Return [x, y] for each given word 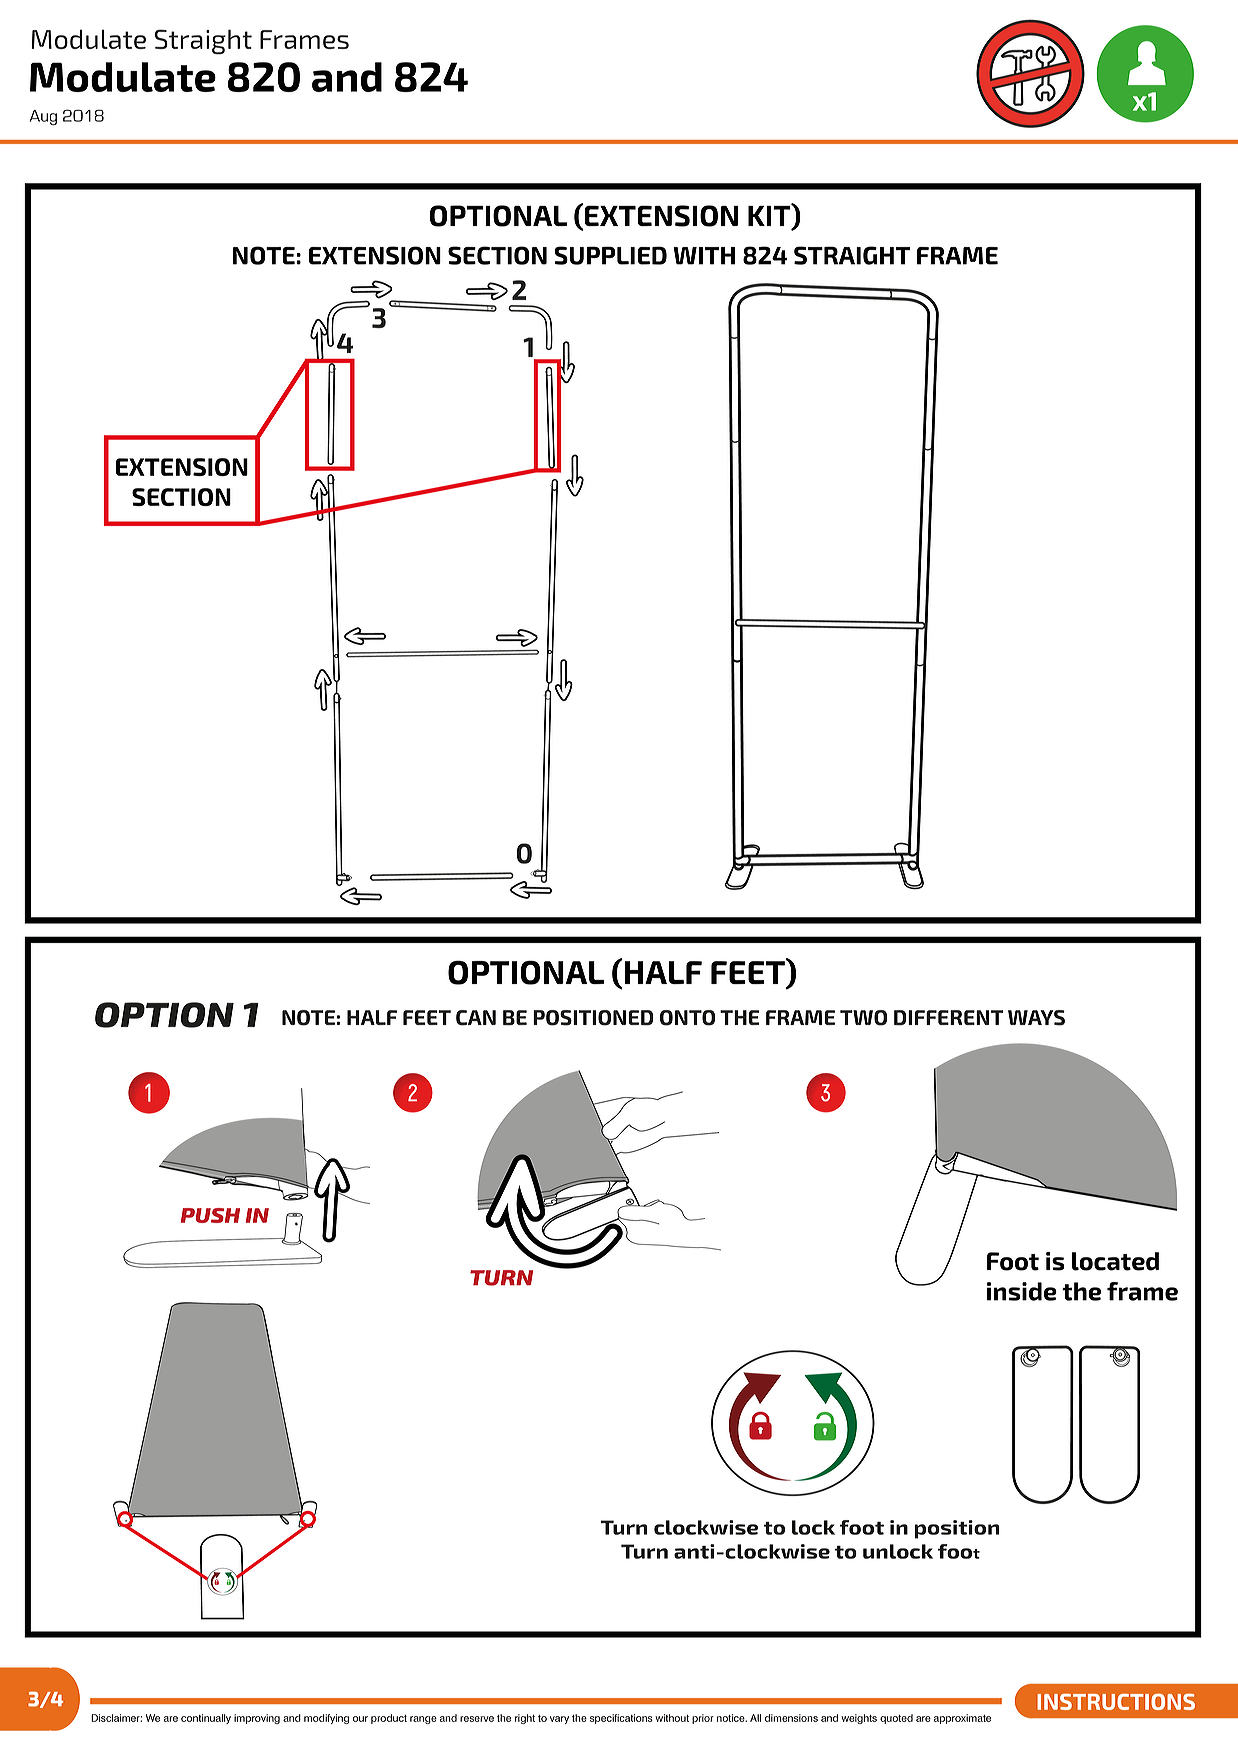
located [1115, 1261]
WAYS [1036, 1018]
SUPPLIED [610, 255]
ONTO [687, 1018]
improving [257, 1719]
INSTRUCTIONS [1116, 1702]
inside [1022, 1291]
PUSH [210, 1215]
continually [206, 1719]
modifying [326, 1719]
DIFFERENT [949, 1017]
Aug [43, 117]
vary [559, 1720]
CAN [476, 1018]
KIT [770, 216]
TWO [863, 1018]
